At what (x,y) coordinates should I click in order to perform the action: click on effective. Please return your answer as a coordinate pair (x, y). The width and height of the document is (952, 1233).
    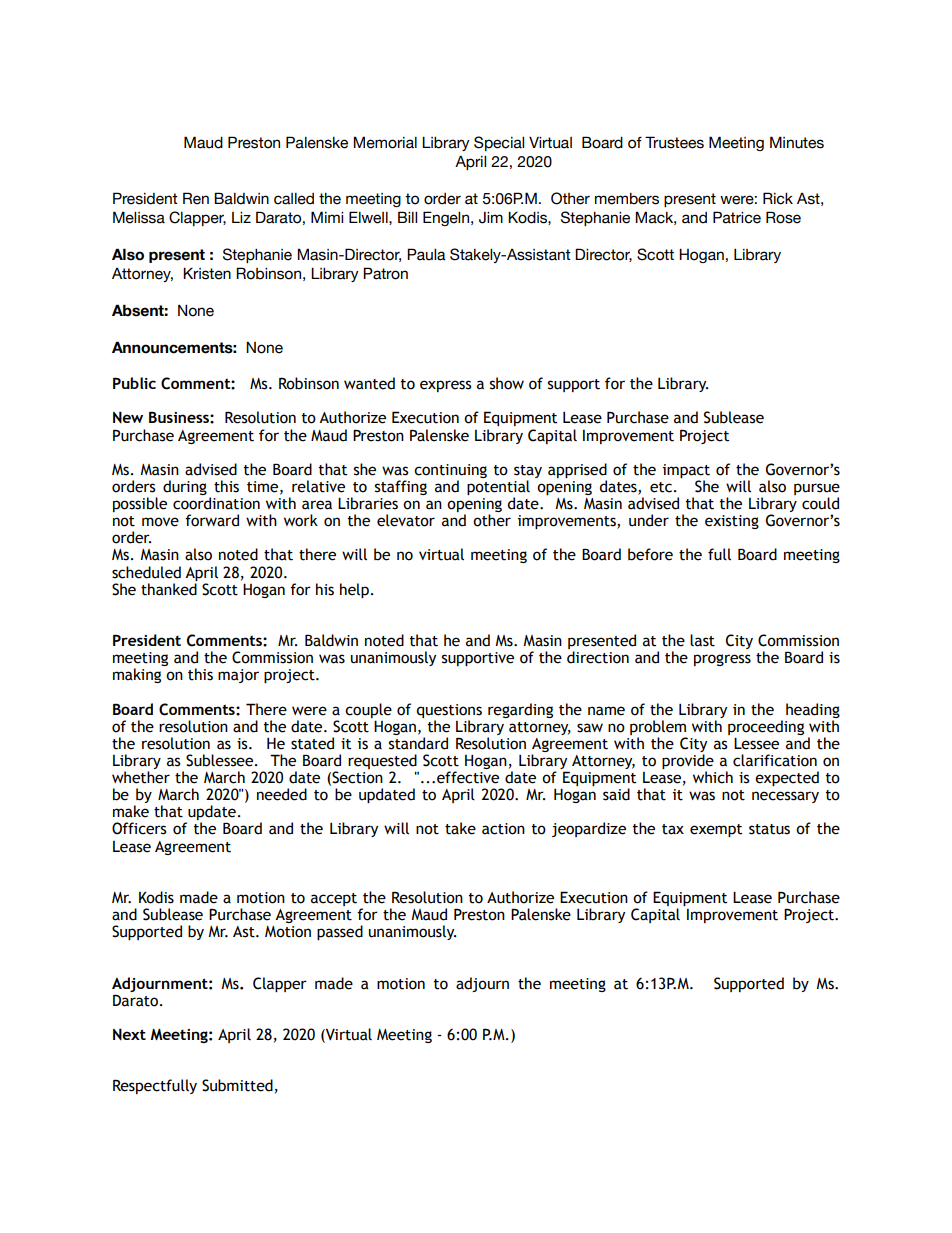
    Looking at the image, I should click on (468, 777).
